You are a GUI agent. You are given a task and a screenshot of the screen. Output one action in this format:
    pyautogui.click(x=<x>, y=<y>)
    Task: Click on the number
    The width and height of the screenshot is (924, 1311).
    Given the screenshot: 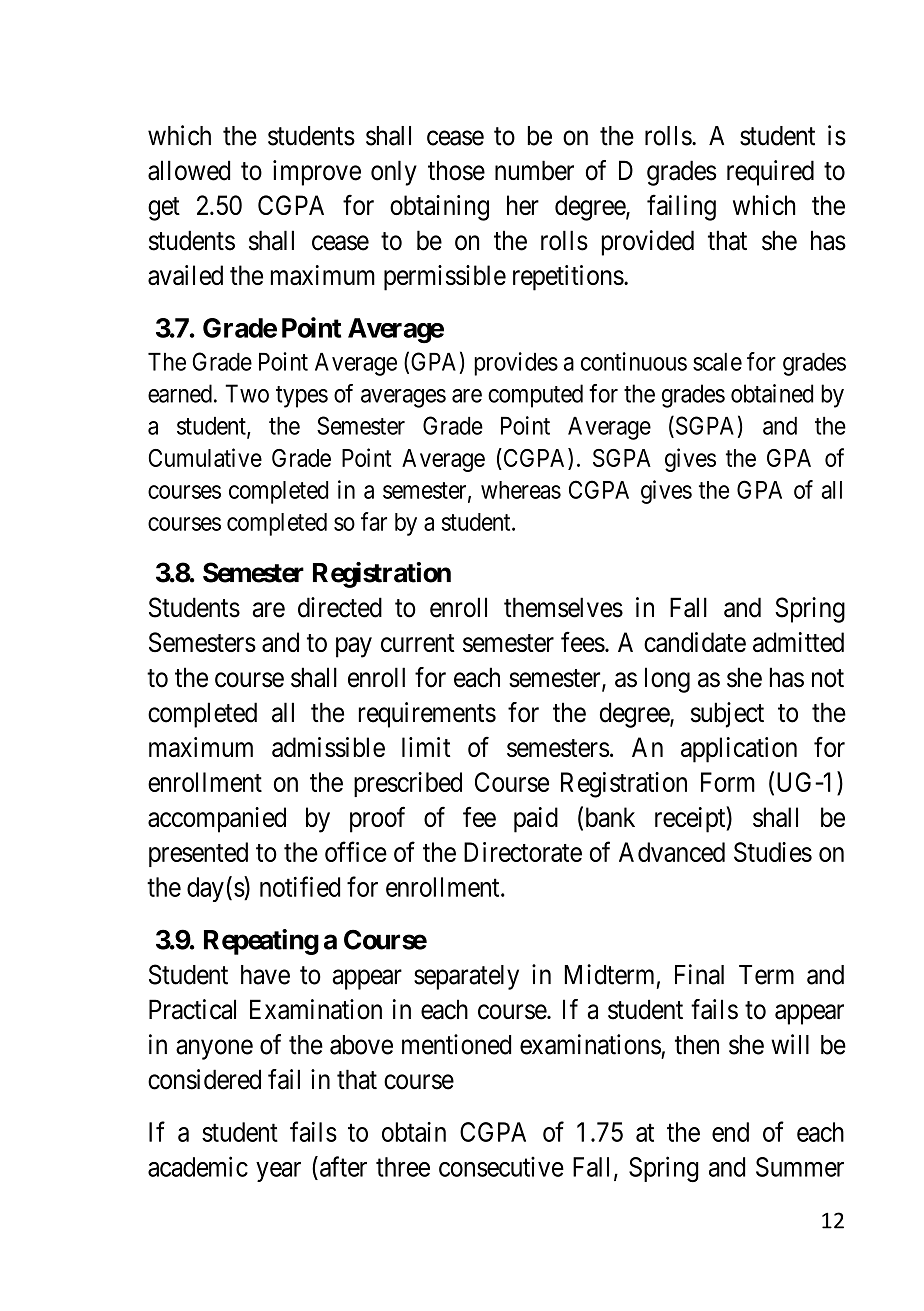 What is the action you would take?
    pyautogui.click(x=534, y=170)
